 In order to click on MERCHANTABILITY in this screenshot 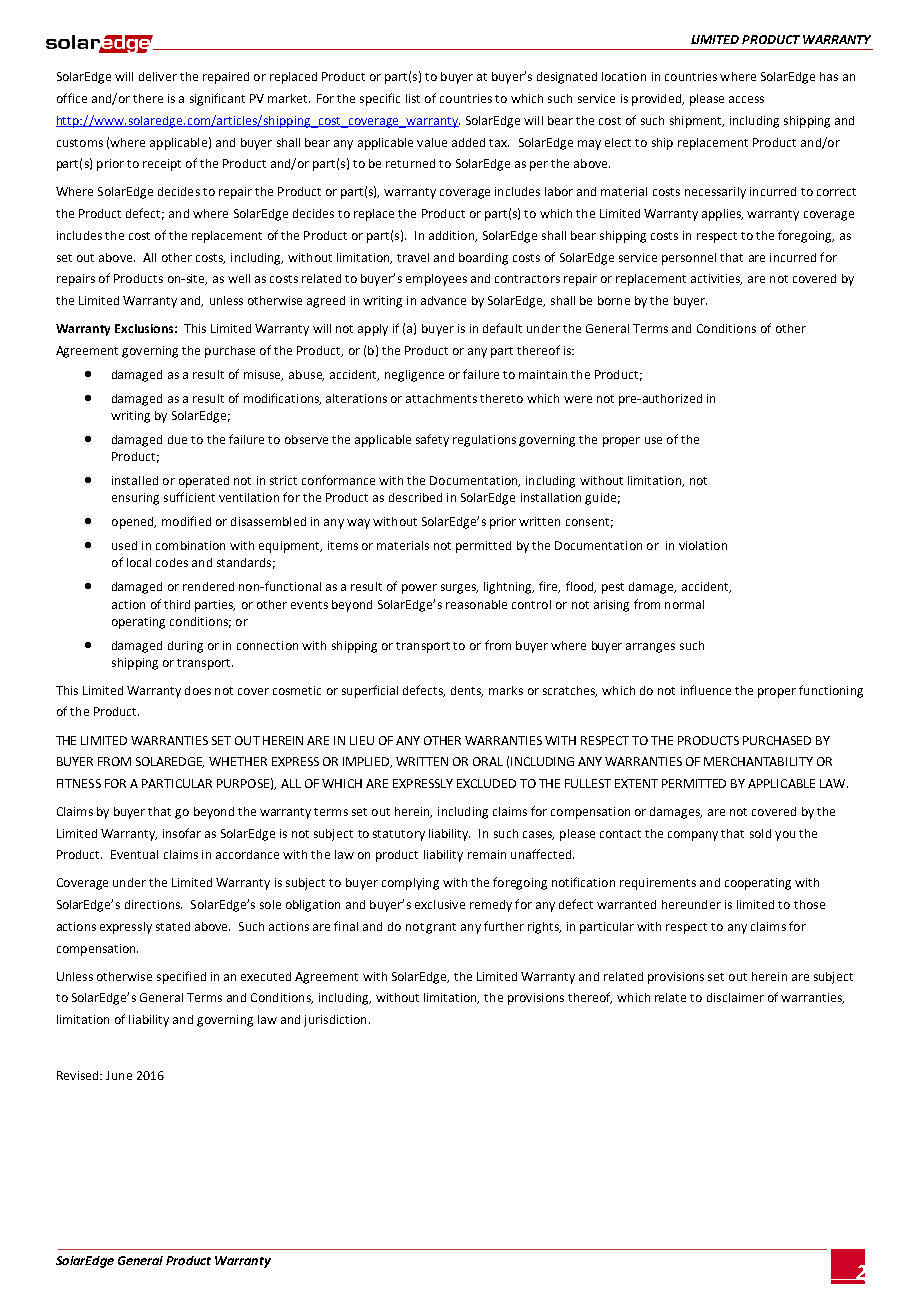, I will do `click(758, 761)`.
